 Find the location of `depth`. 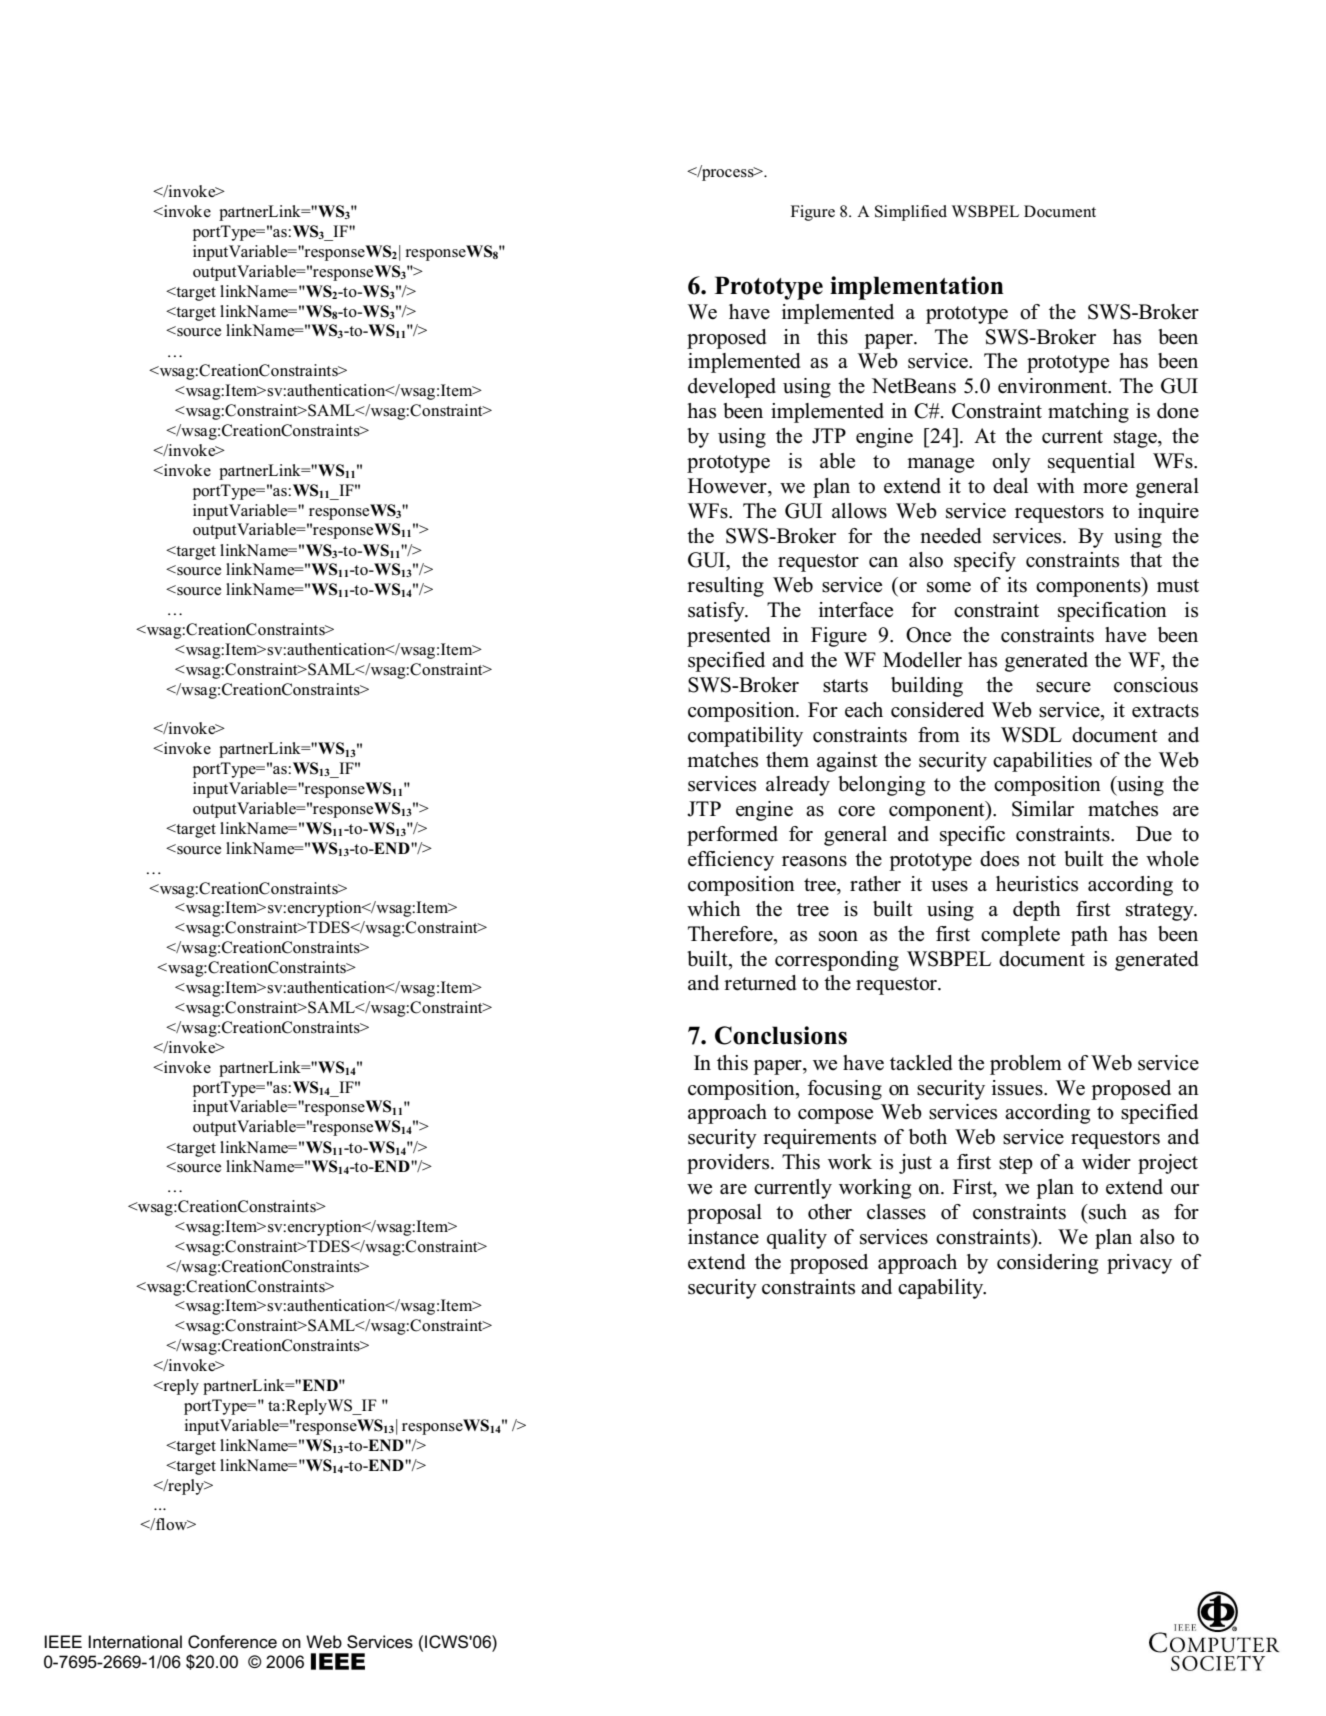

depth is located at coordinates (1037, 911).
